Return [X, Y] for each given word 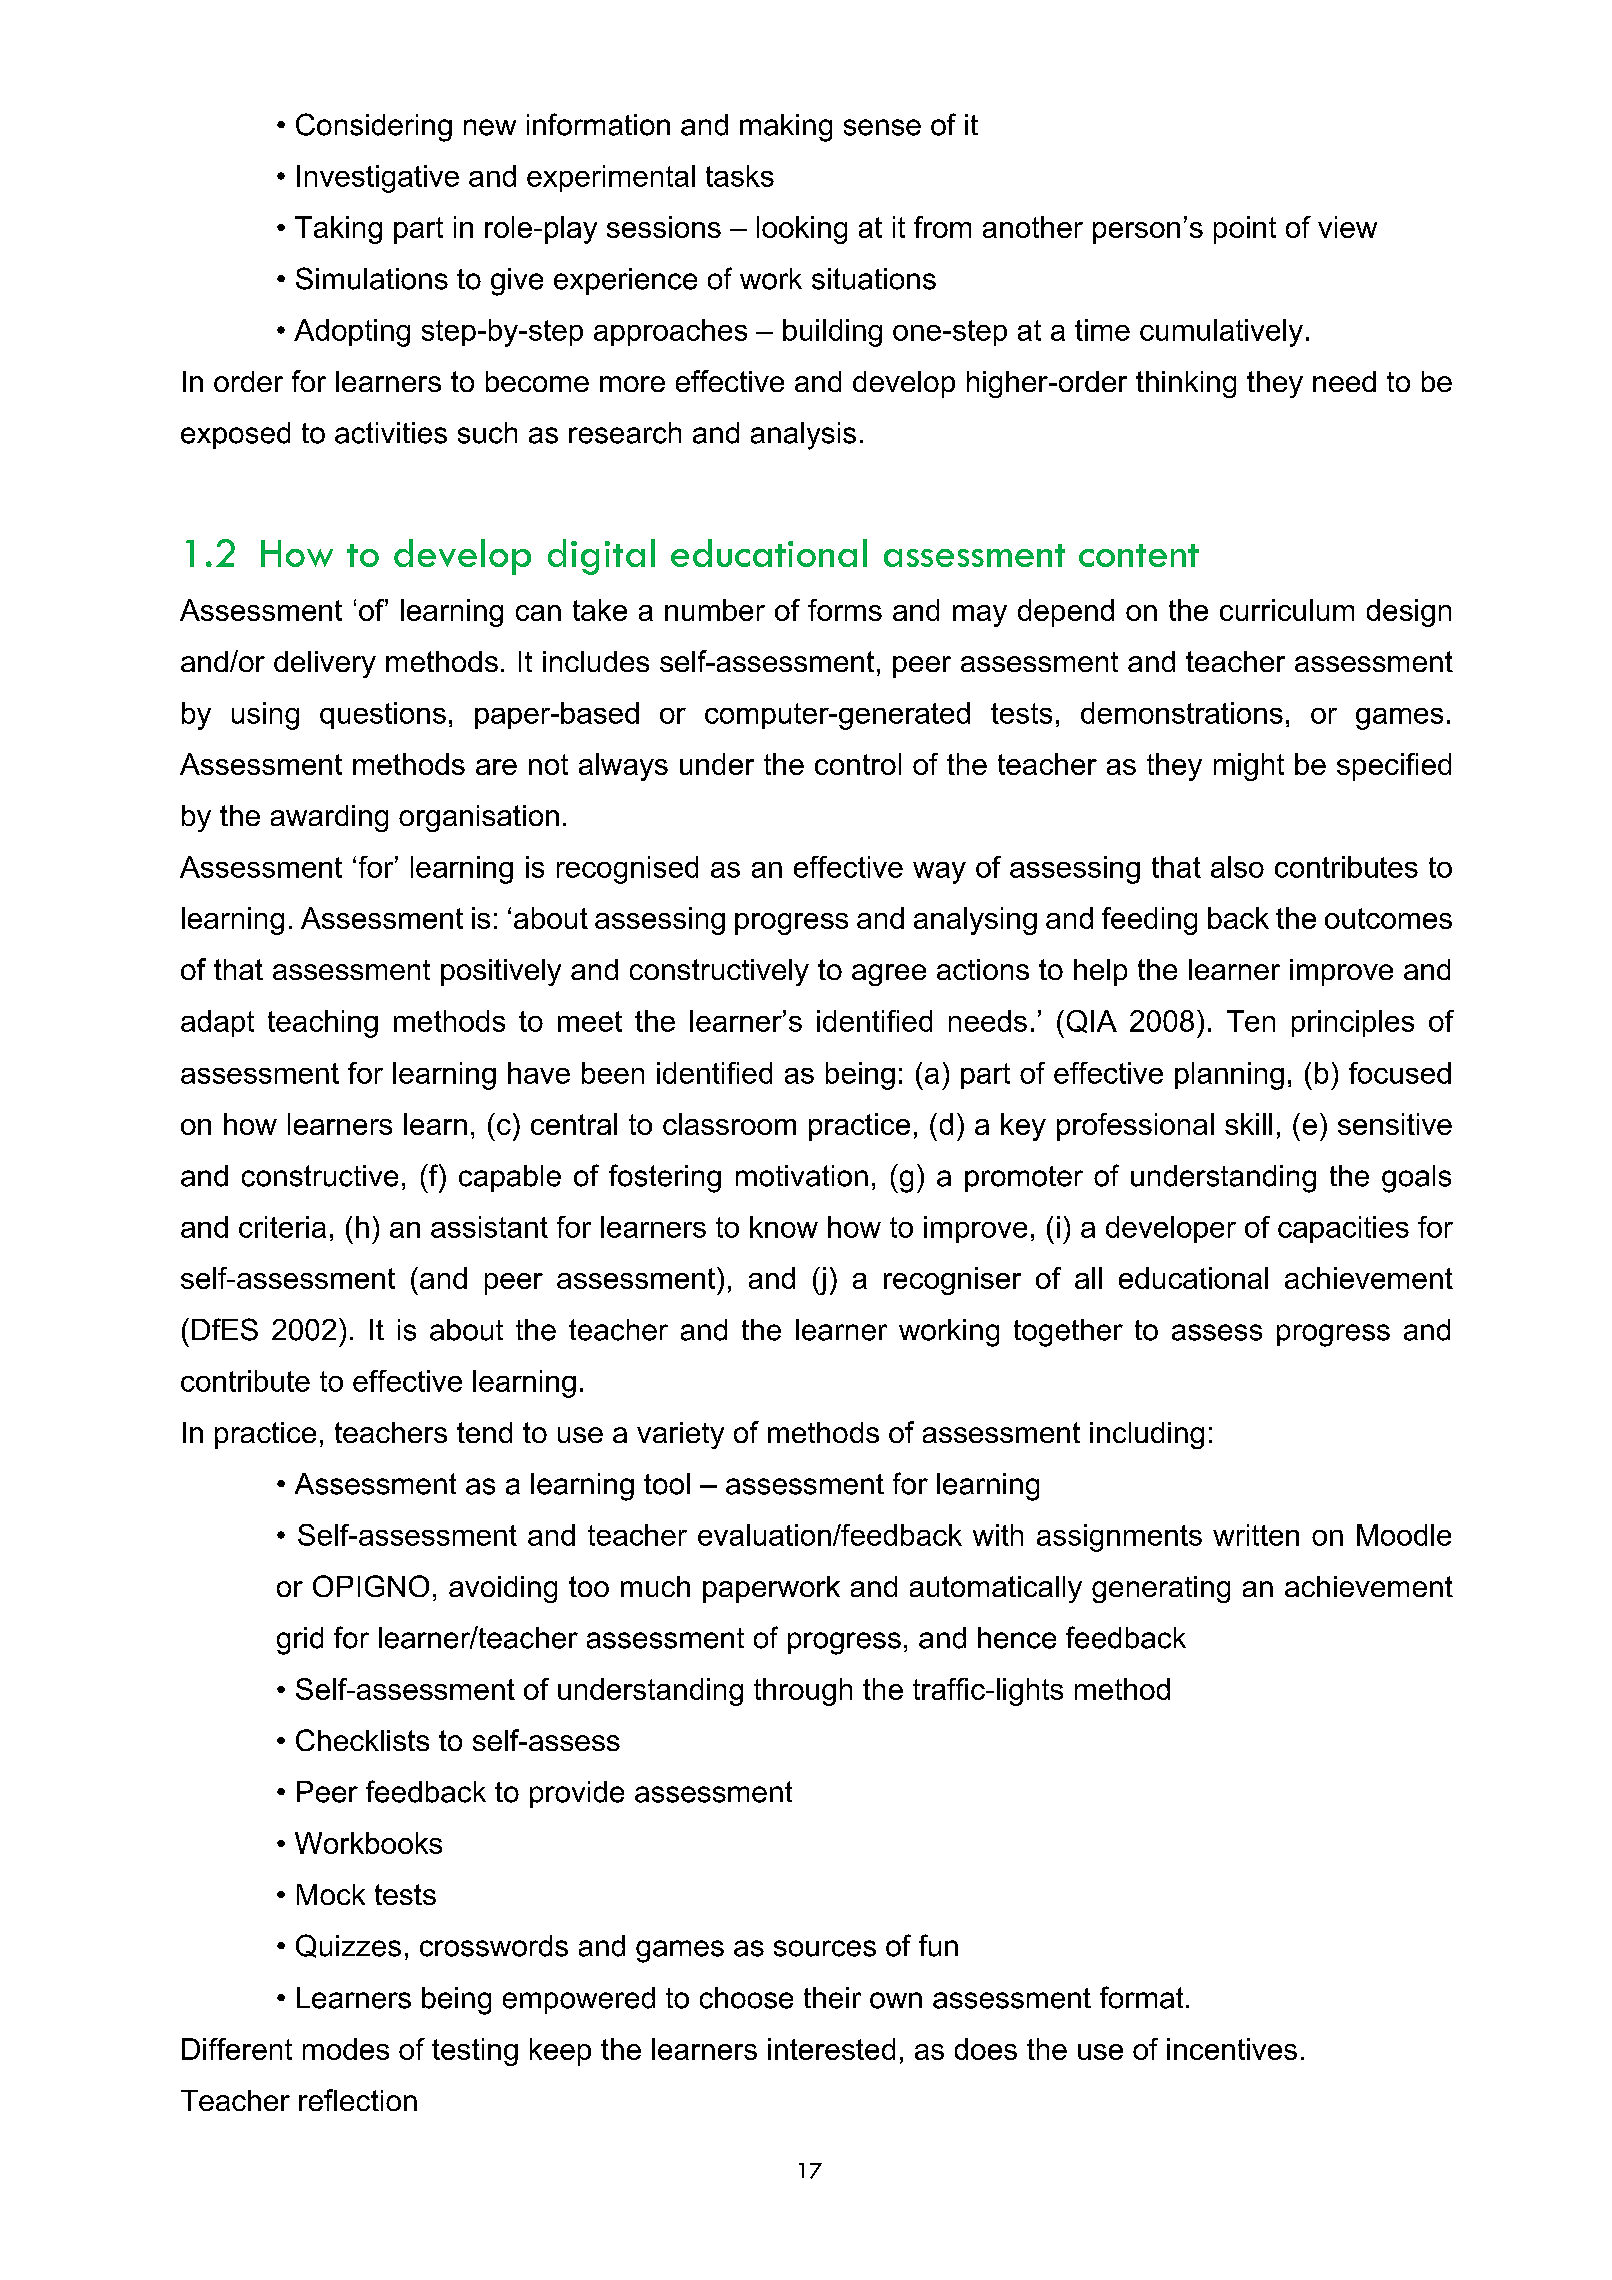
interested [831, 2049]
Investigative [378, 179]
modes [346, 2049]
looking [802, 230]
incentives [1232, 2049]
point [1245, 230]
